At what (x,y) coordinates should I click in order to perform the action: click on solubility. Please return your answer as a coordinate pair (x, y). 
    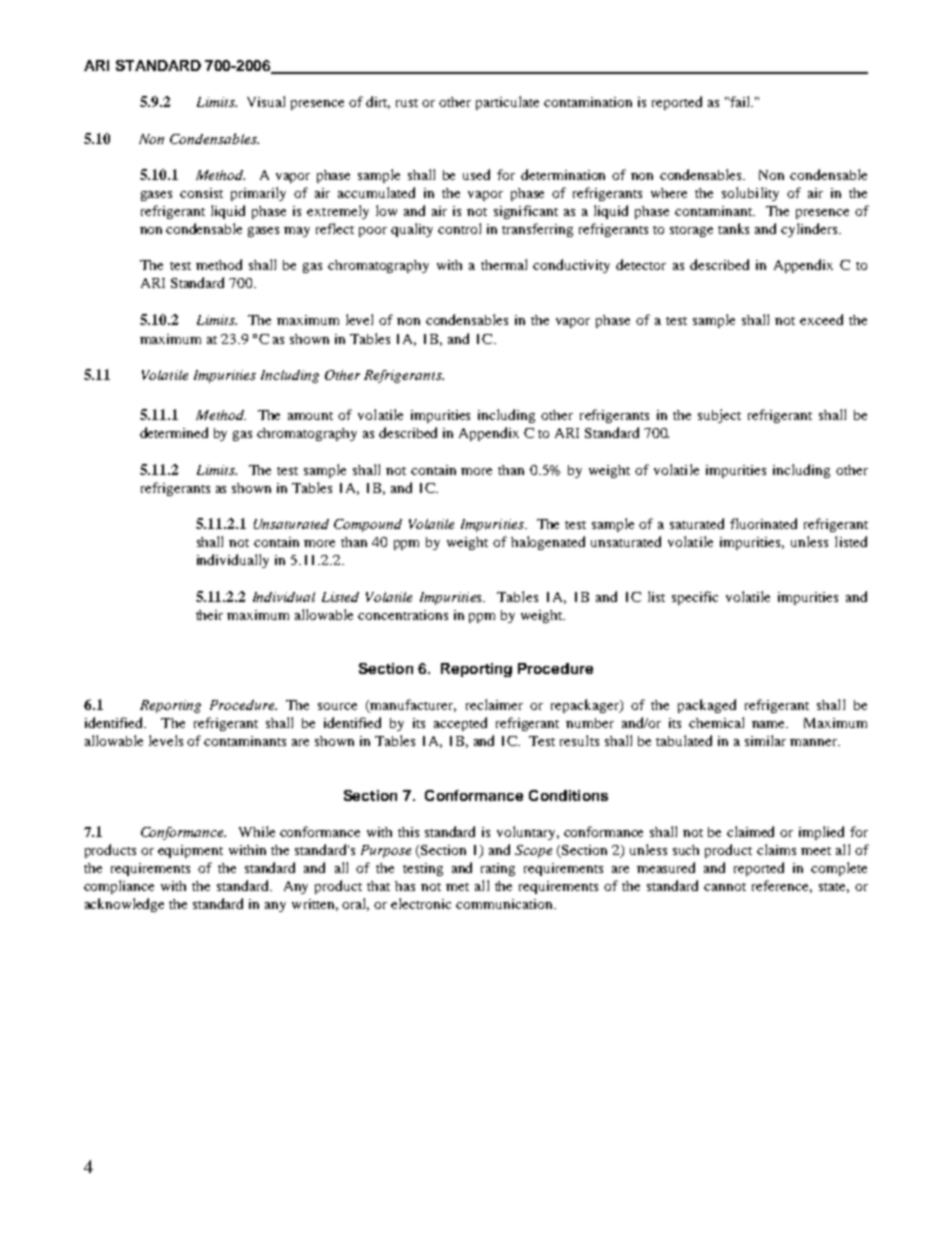
    Looking at the image, I should click on (750, 194).
